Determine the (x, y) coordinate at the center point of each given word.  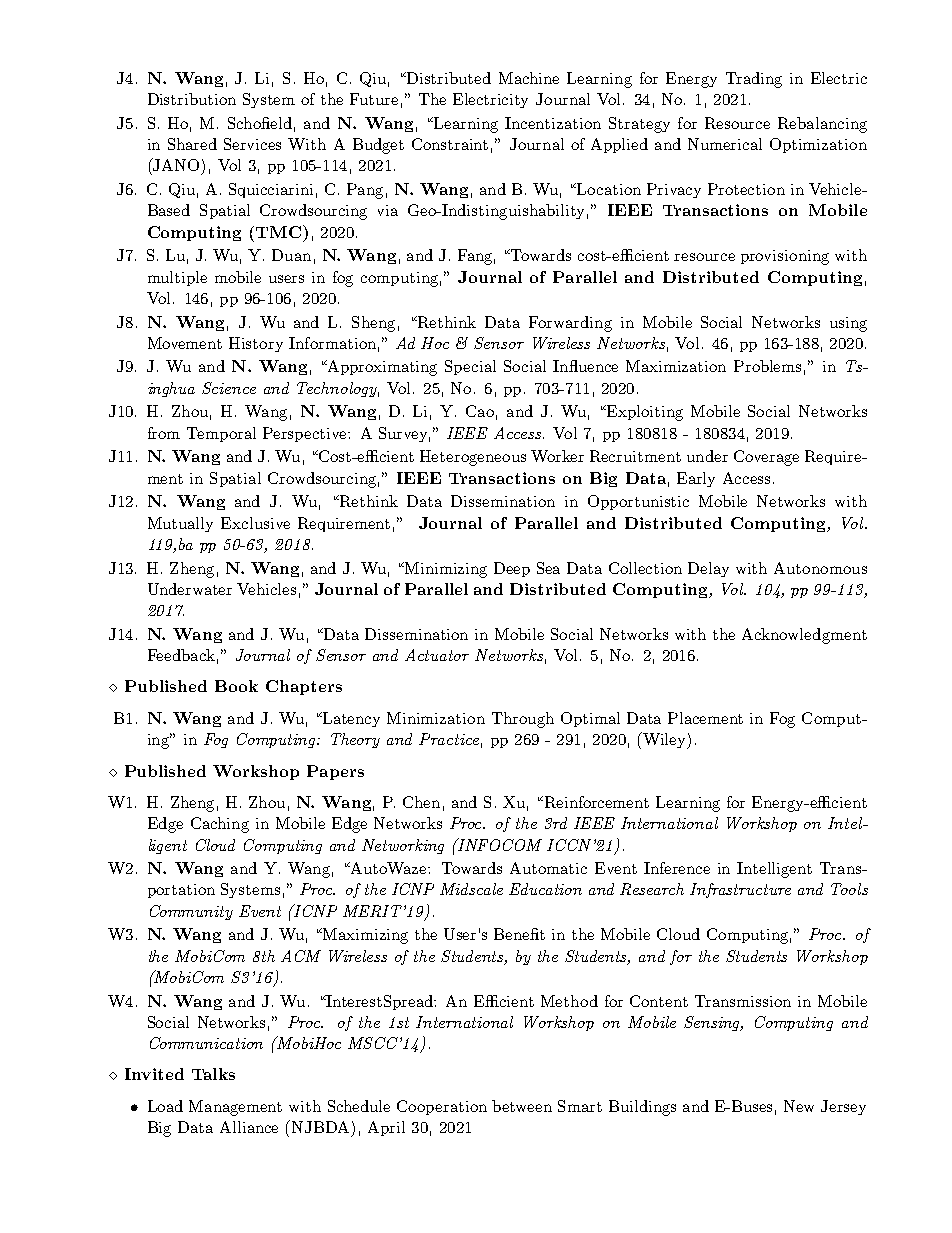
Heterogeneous (473, 458)
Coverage (766, 458)
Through (523, 720)
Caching (220, 825)
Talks (213, 1074)
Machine (529, 78)
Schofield (260, 123)
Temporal (221, 434)
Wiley (665, 740)
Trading (754, 80)
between (522, 1106)
